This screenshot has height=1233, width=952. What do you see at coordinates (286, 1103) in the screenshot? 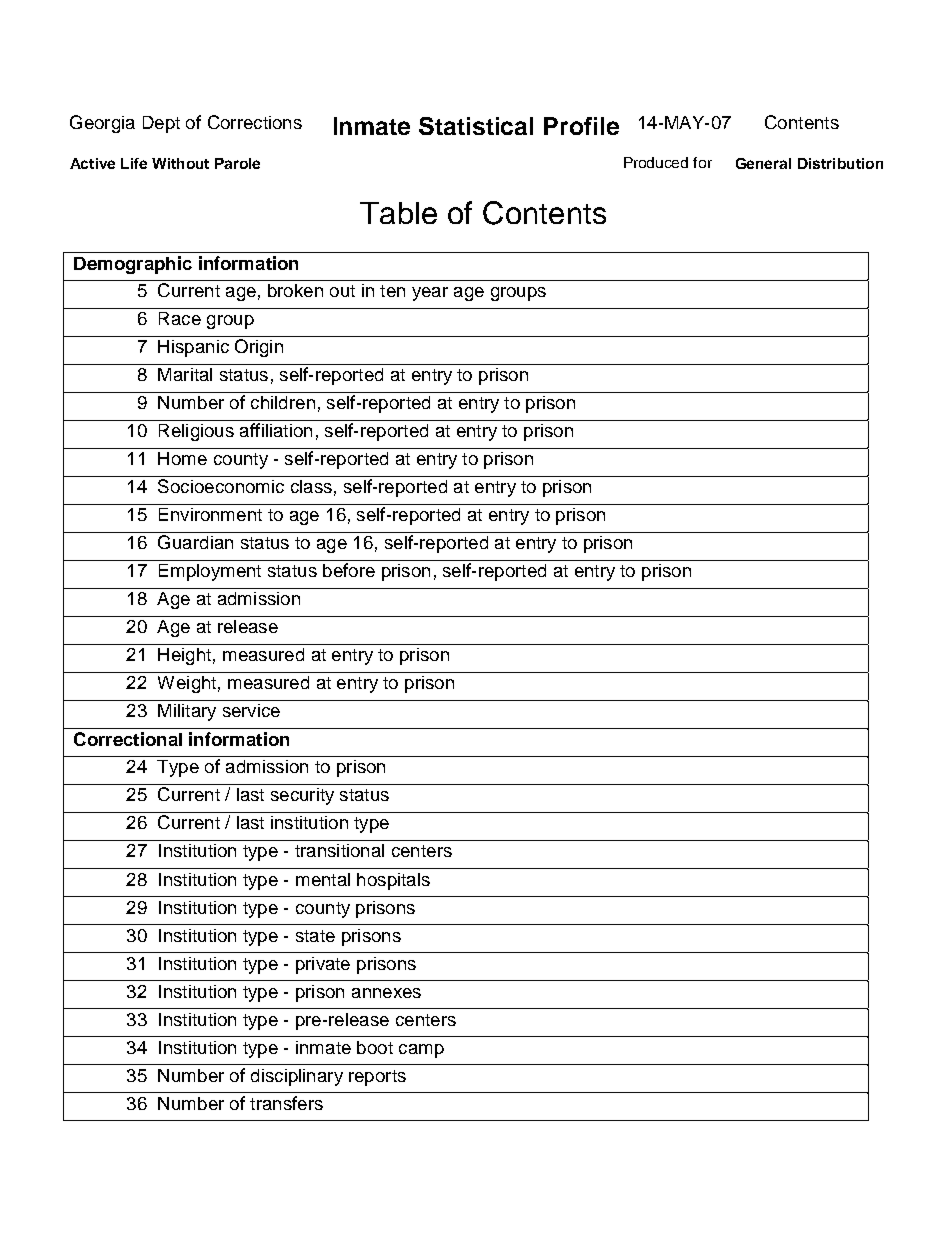
I see `transfers` at bounding box center [286, 1103].
